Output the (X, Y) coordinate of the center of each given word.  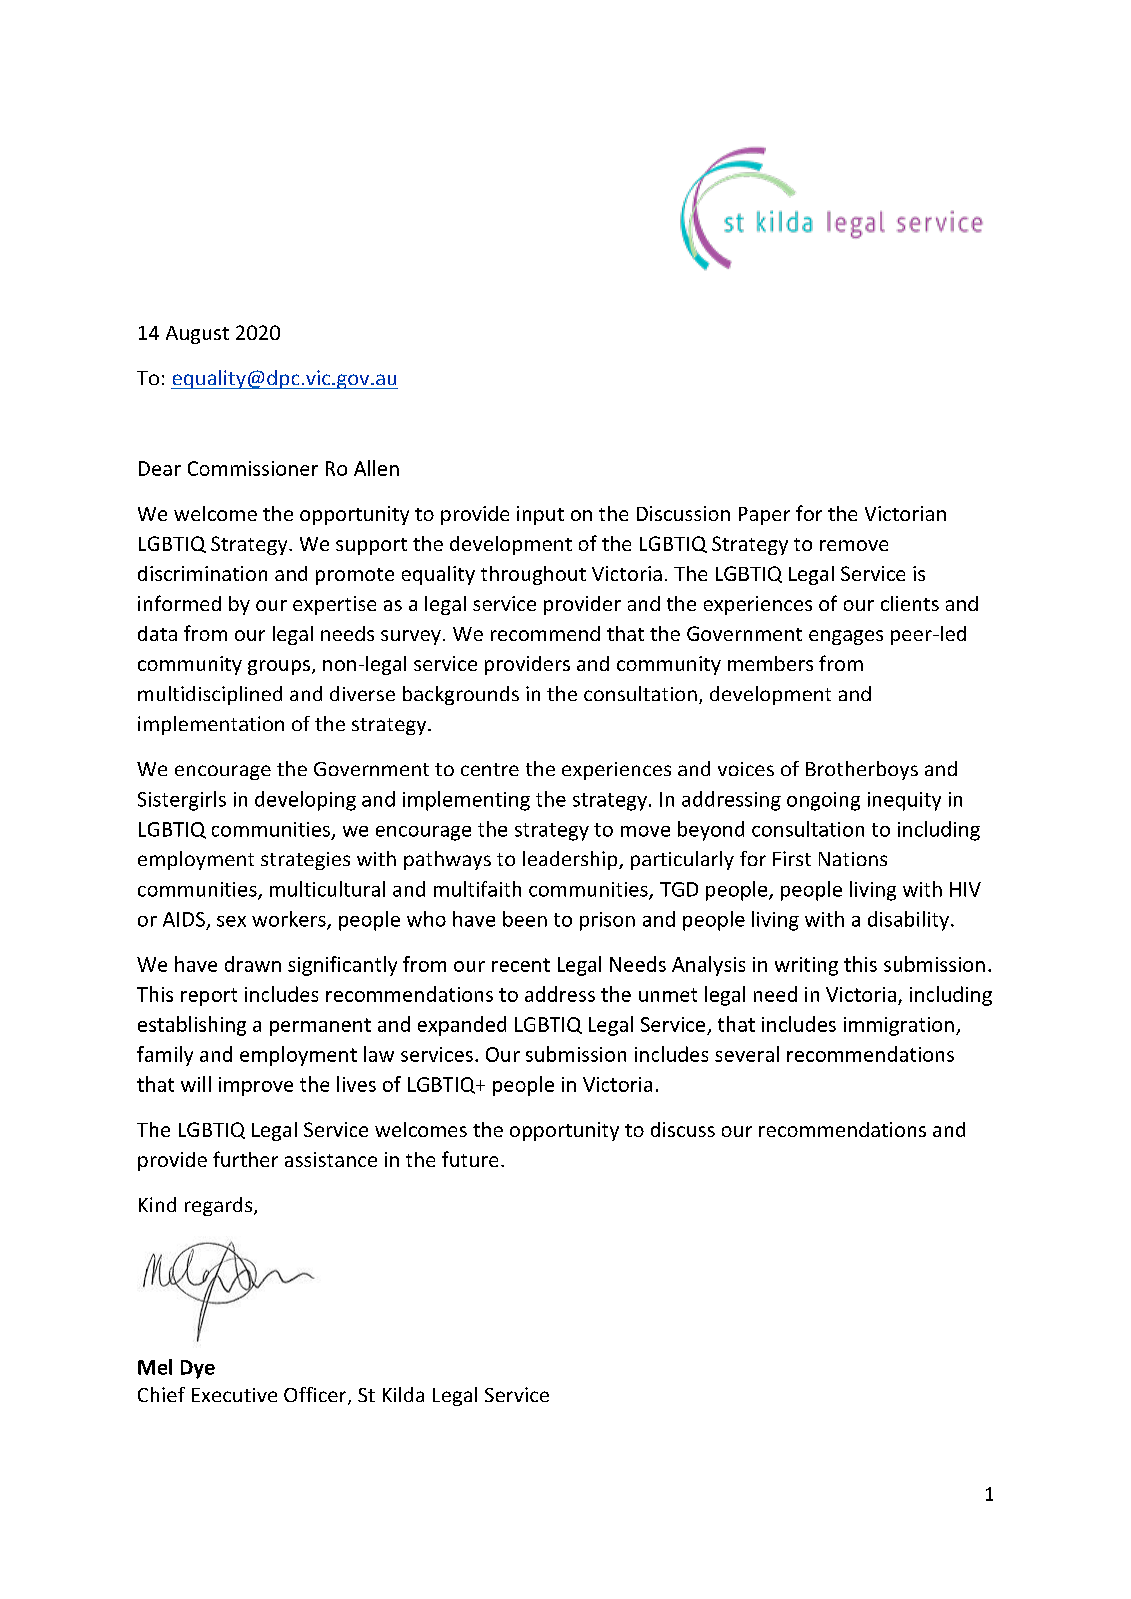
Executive (234, 1395)
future (470, 1159)
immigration (899, 1026)
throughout (533, 575)
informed (179, 603)
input (540, 515)
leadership (571, 860)
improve (256, 1086)
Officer (316, 1396)
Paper (764, 516)
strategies (305, 861)
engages (846, 637)
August (197, 335)
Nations (853, 859)
